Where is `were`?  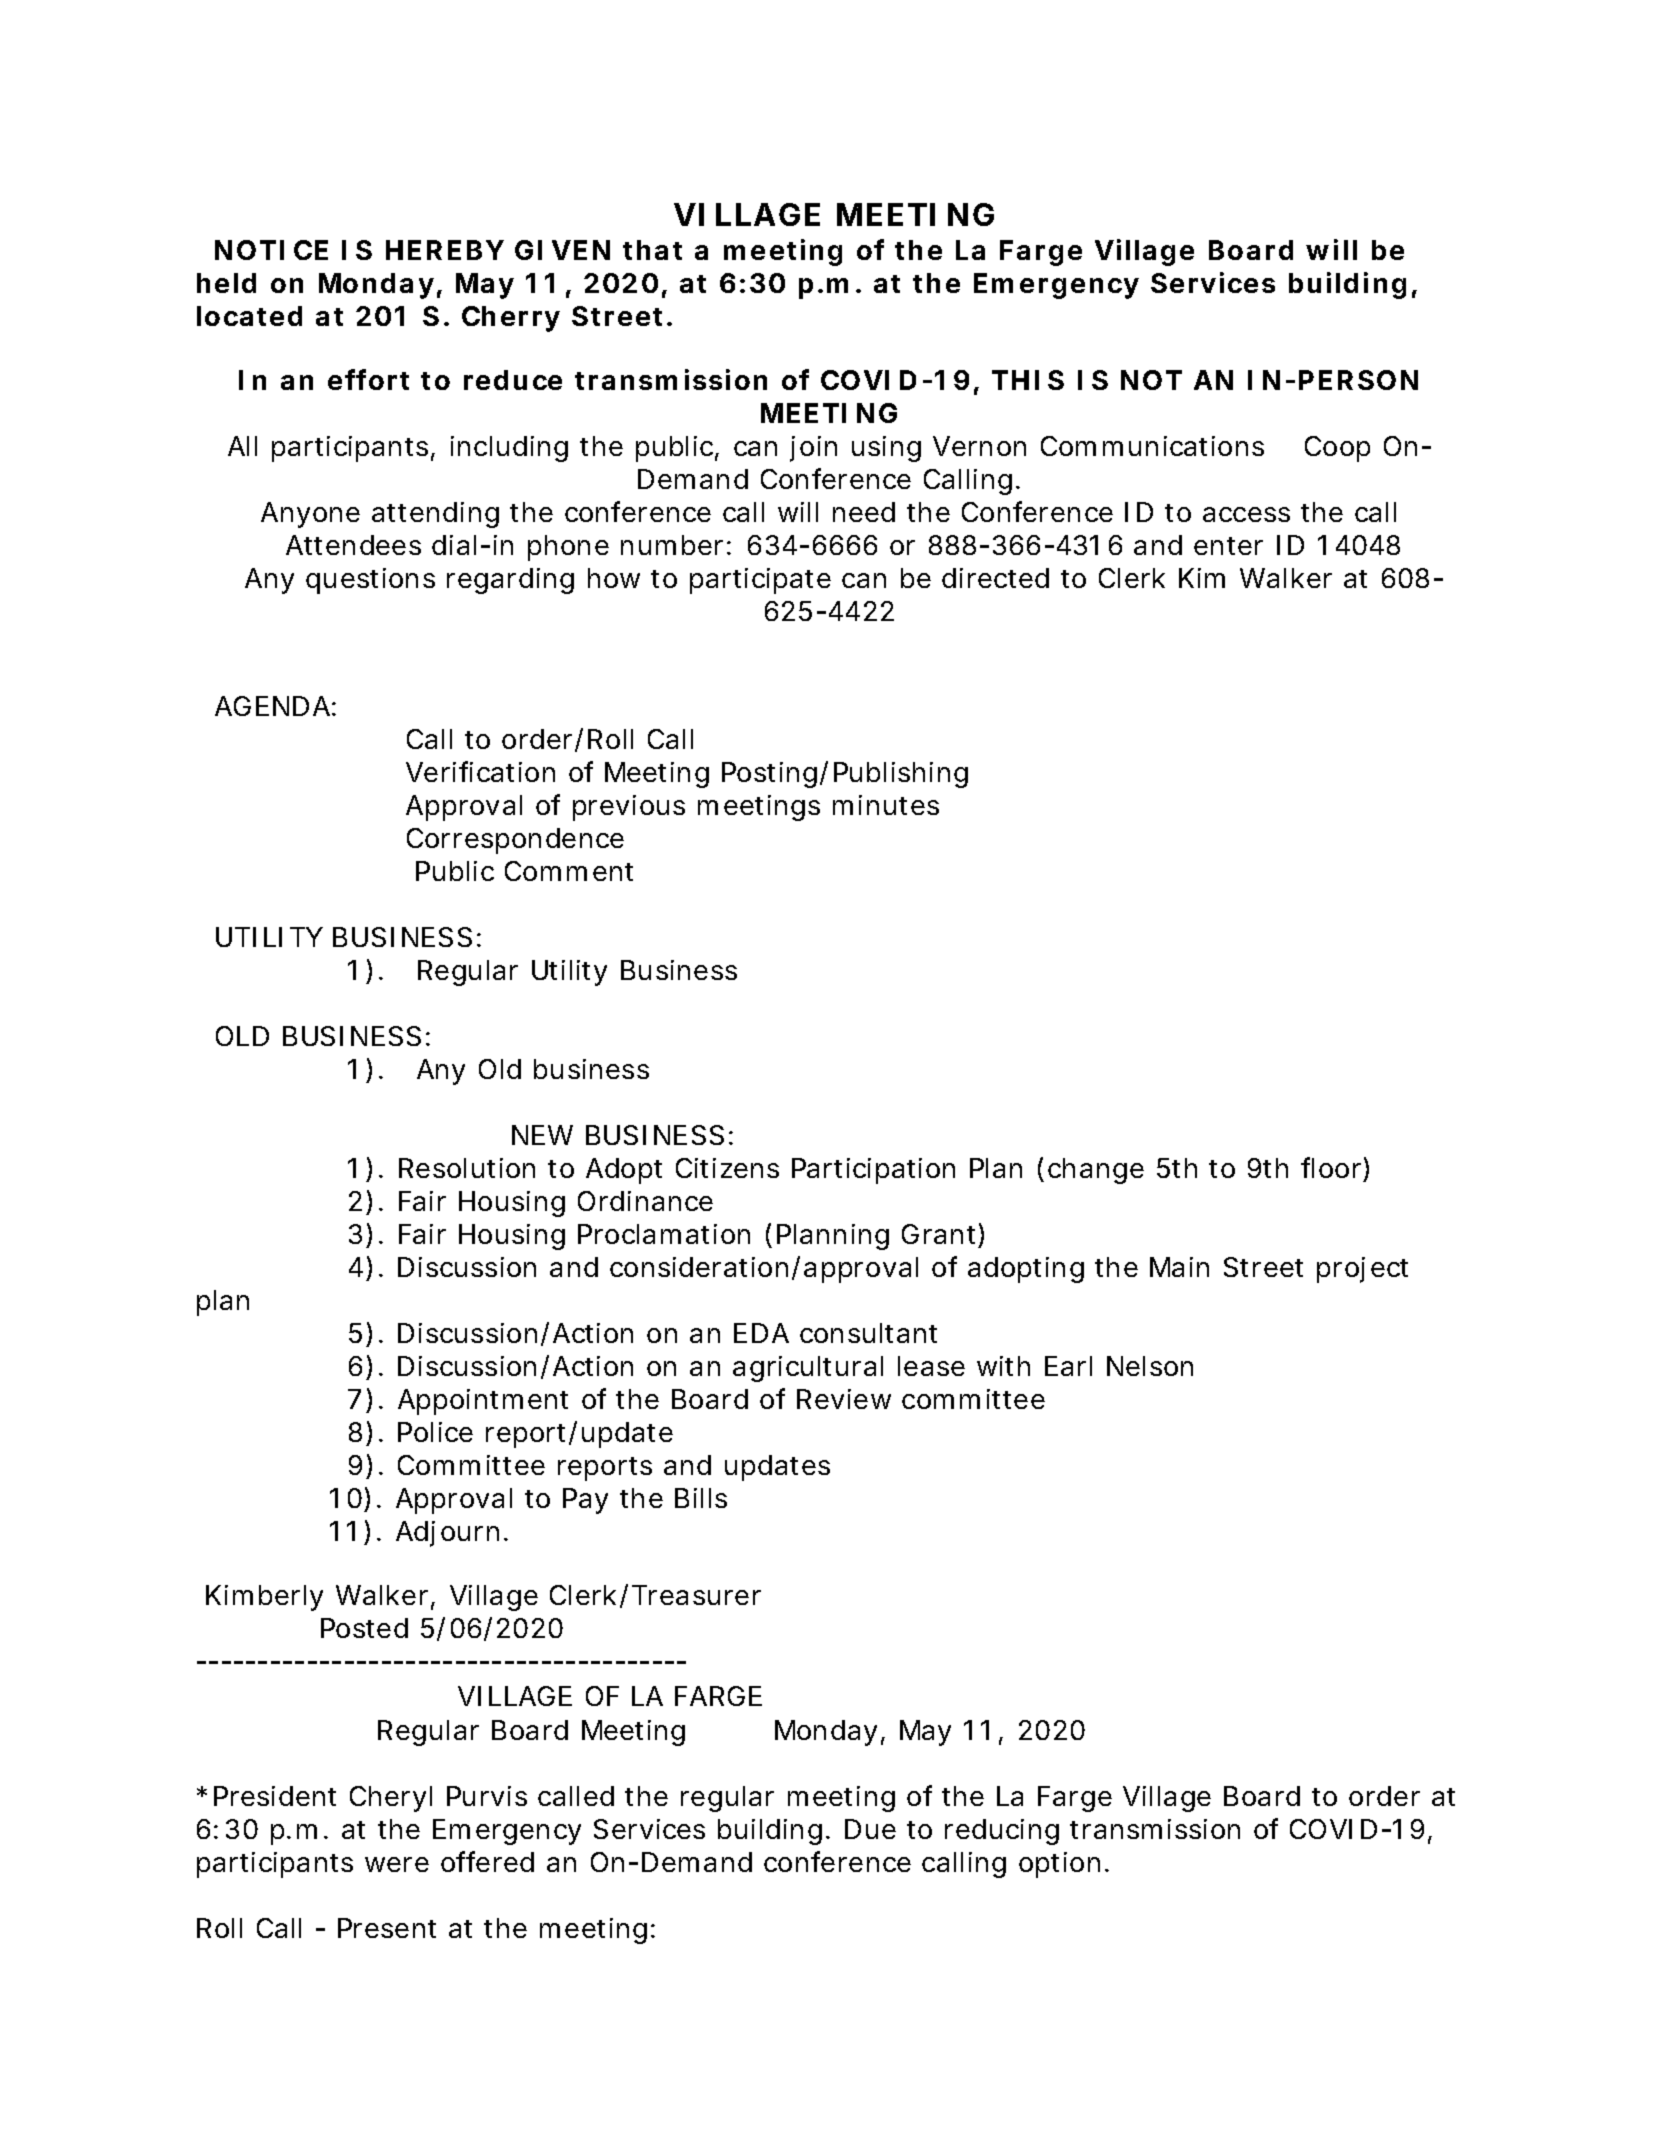 were is located at coordinates (397, 1864).
